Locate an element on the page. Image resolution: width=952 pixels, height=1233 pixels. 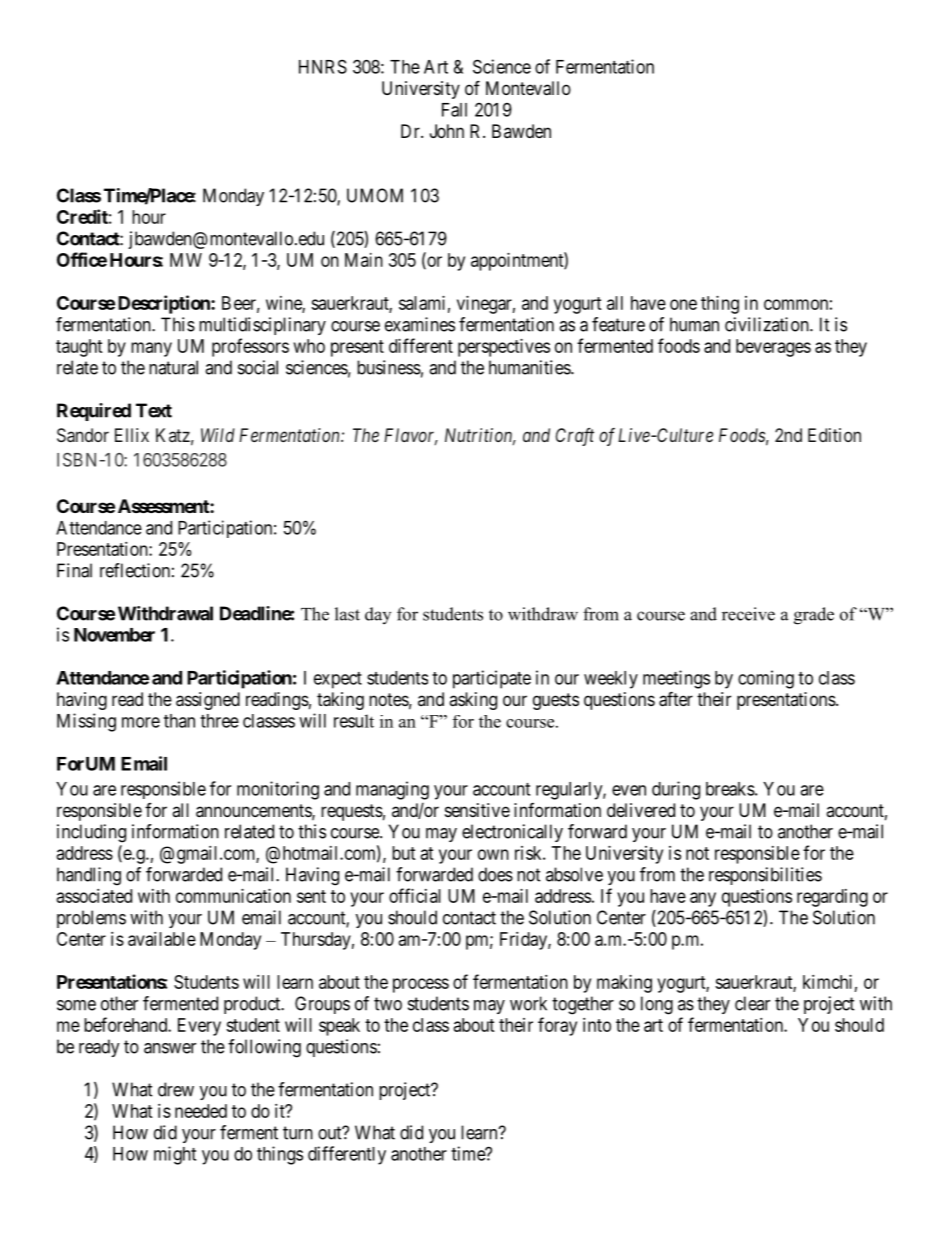
John is located at coordinates (447, 131).
